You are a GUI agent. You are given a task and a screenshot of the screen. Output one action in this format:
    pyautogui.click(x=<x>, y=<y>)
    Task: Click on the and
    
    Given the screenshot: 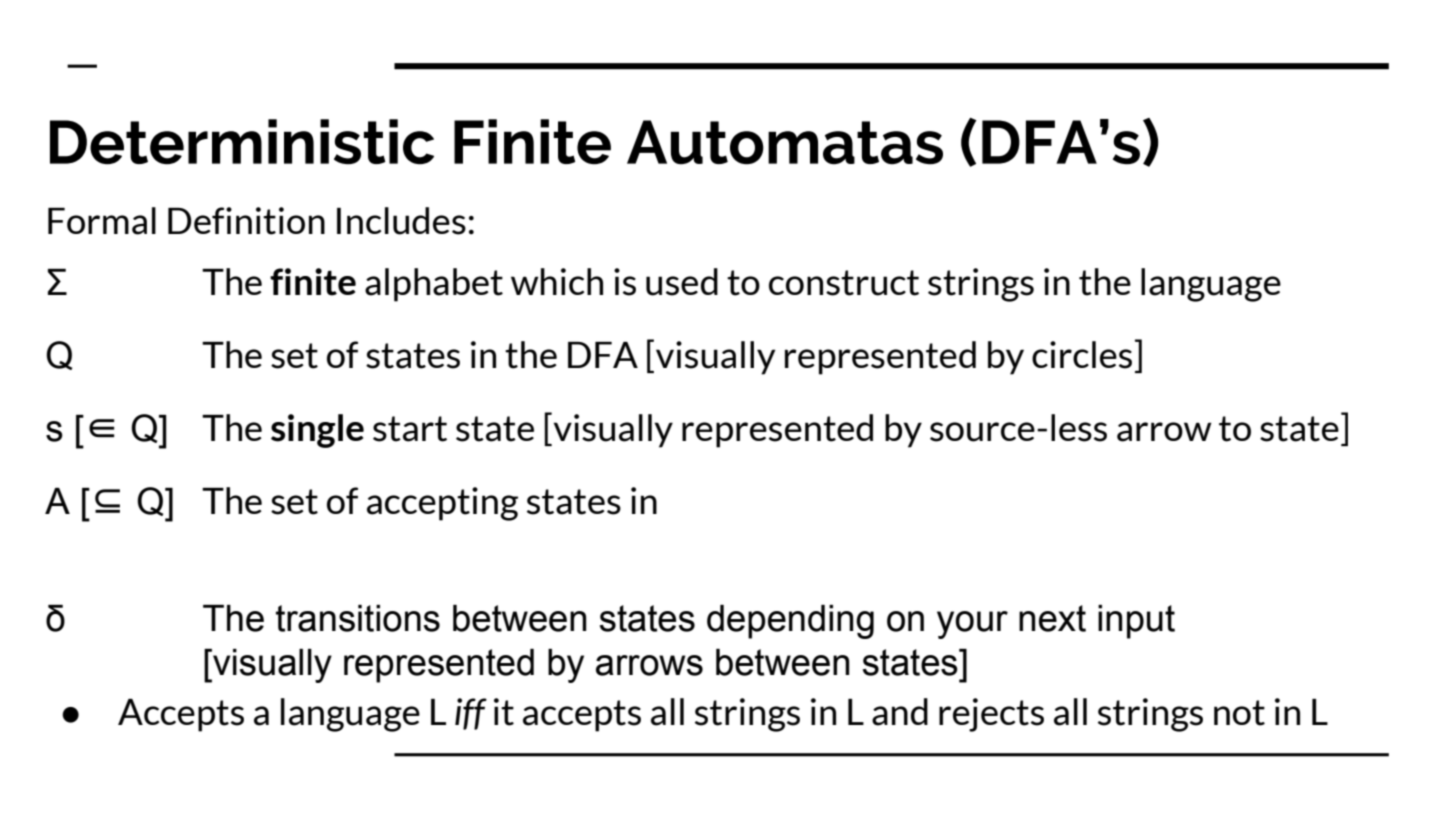 What is the action you would take?
    pyautogui.click(x=900, y=712)
